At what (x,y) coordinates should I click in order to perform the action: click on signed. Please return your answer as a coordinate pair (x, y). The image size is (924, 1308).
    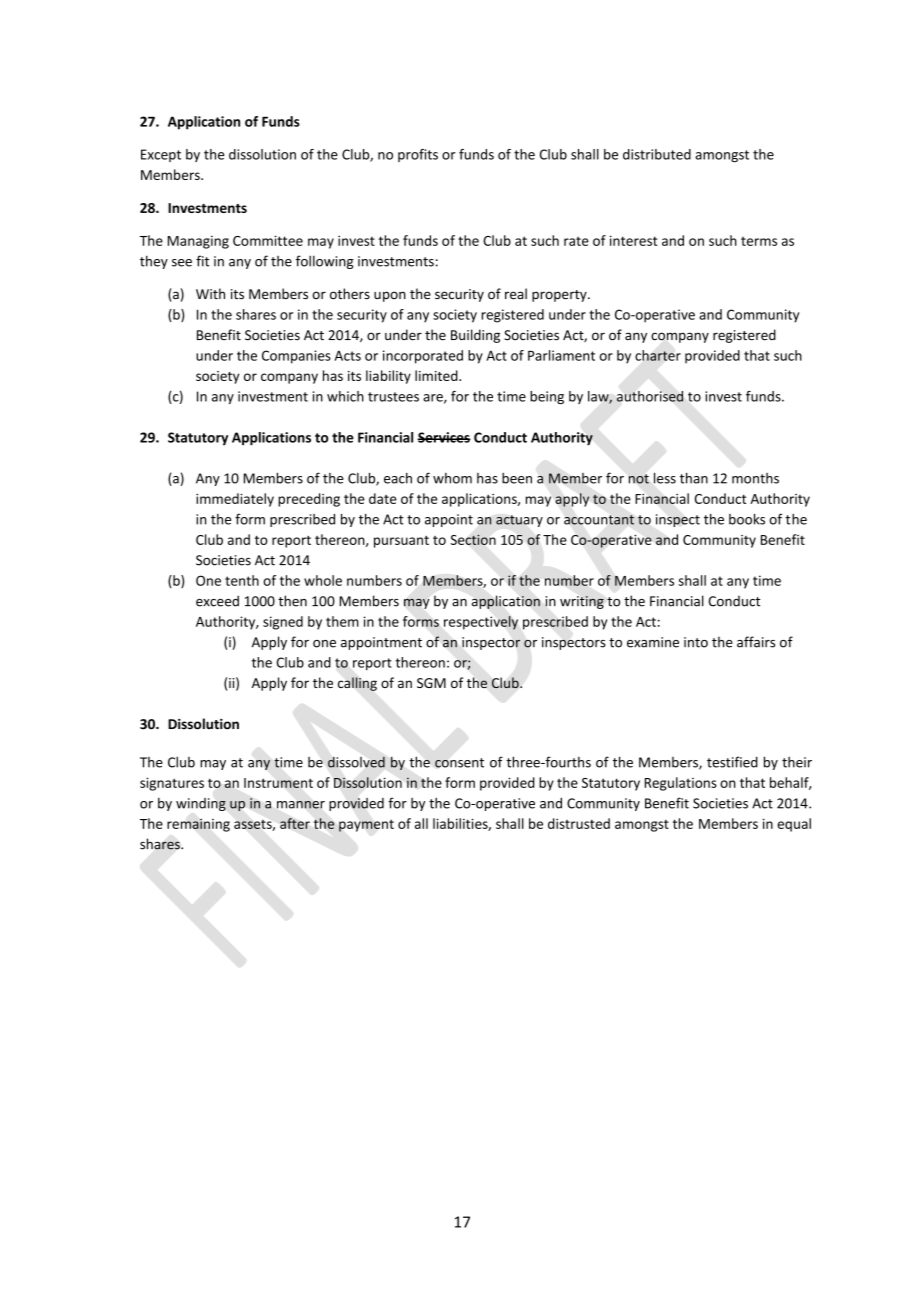
    Looking at the image, I should click on (283, 623).
